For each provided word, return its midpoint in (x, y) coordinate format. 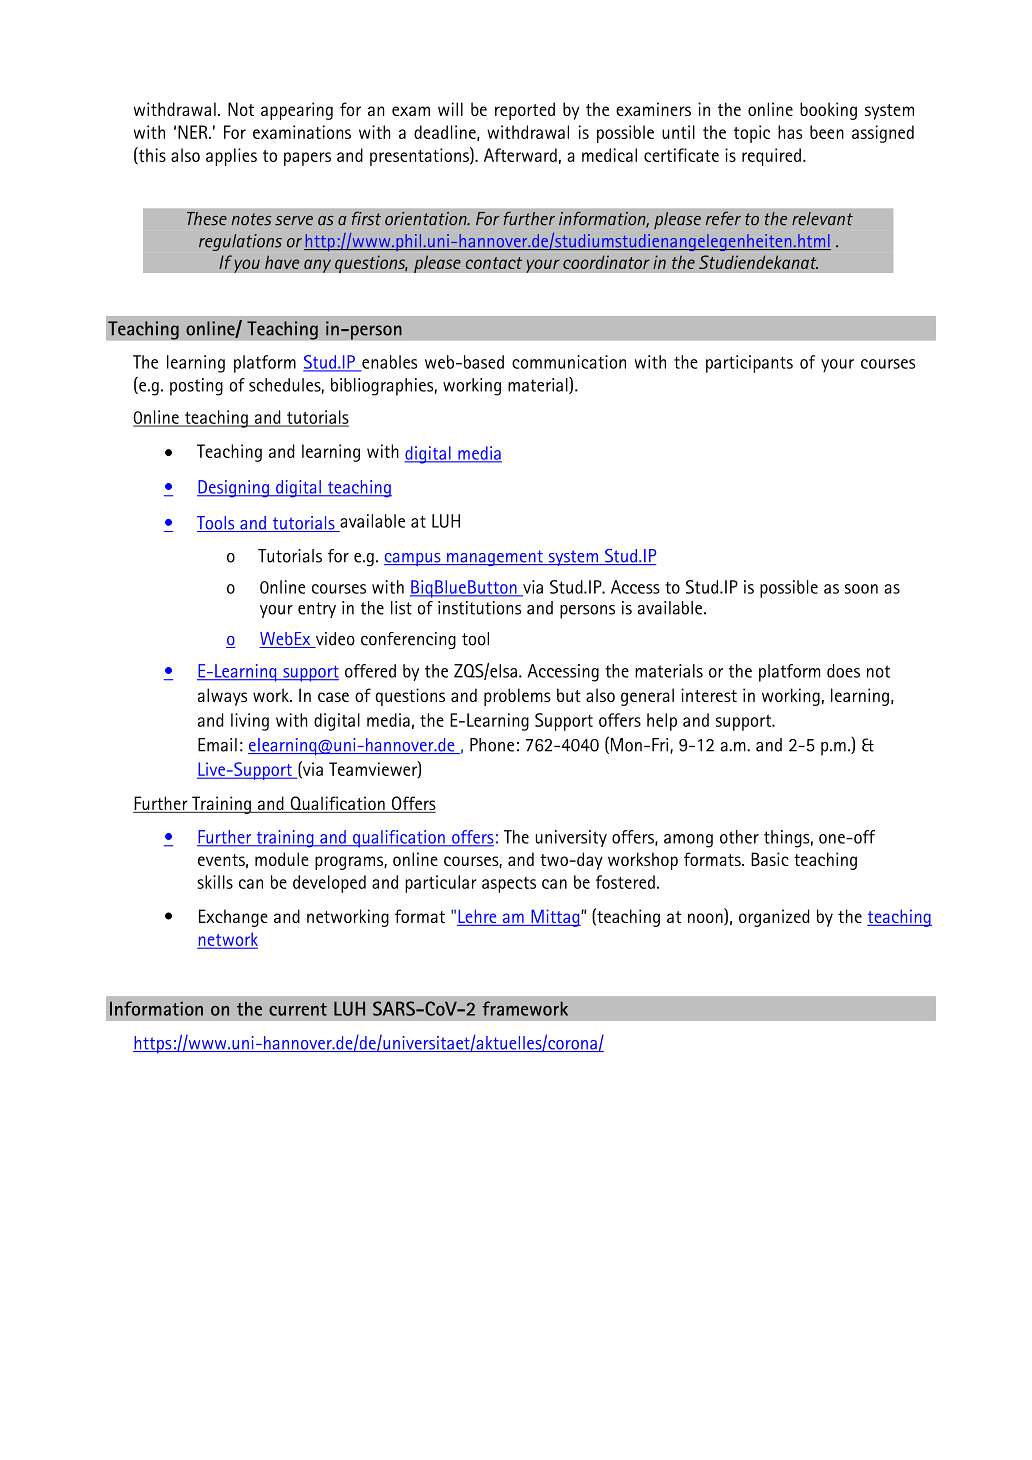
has (790, 132)
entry (317, 610)
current (298, 1009)
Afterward (520, 155)
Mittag (555, 918)
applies (231, 157)
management (495, 558)
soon (861, 589)
